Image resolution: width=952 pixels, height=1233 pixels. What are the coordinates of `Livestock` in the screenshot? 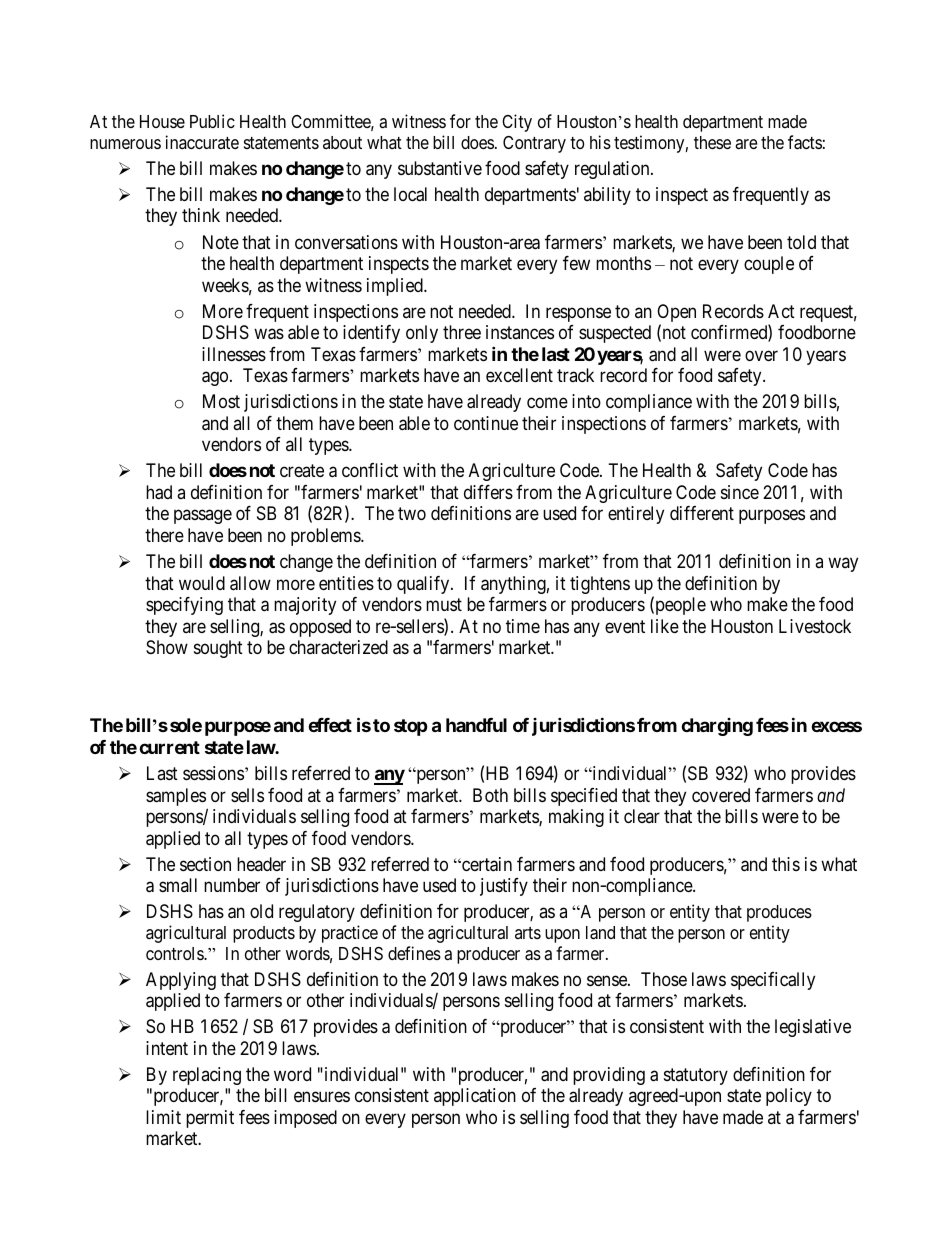 It's located at (815, 626).
